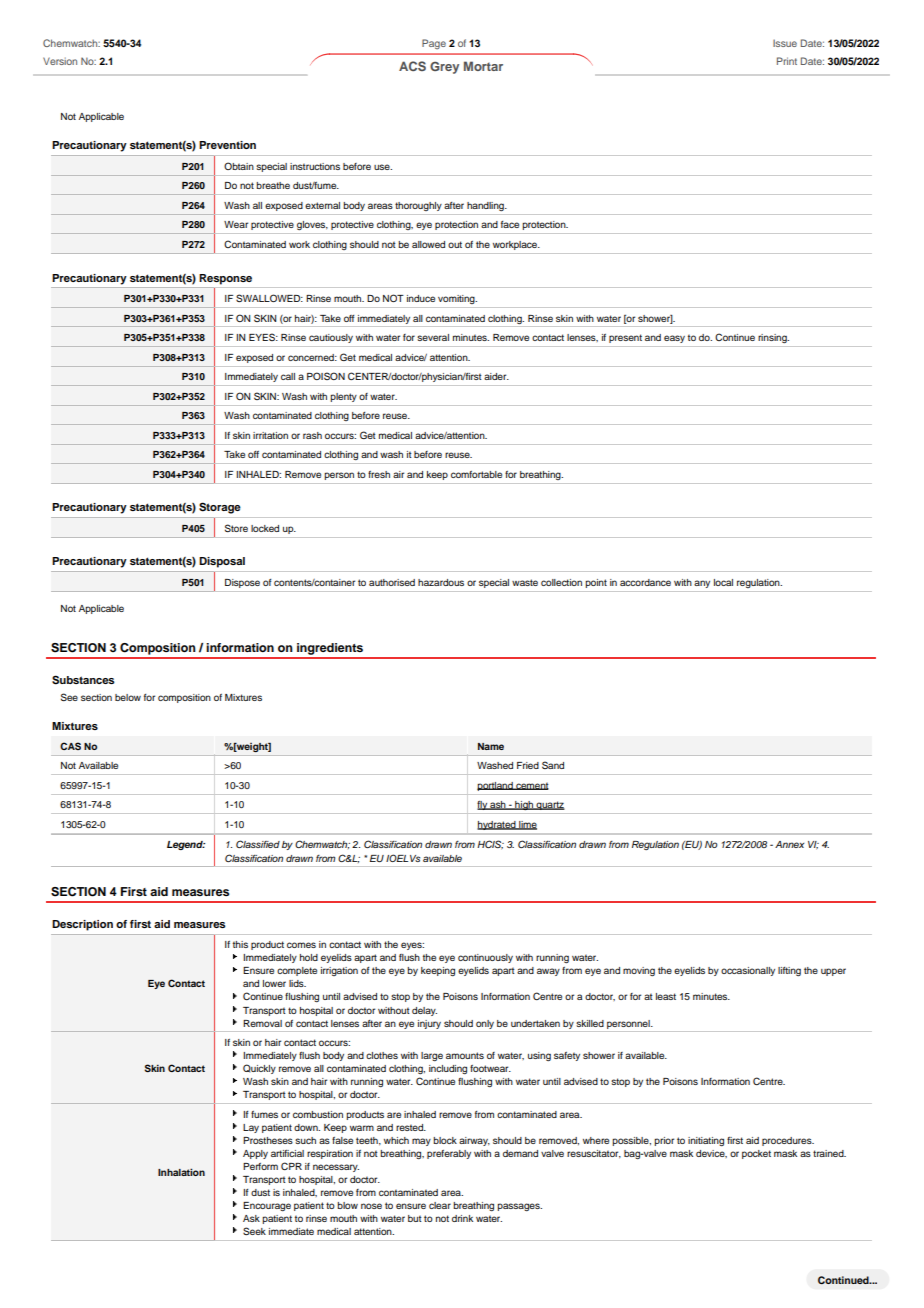 The height and width of the page is (1308, 924). What do you see at coordinates (773, 338) in the page?
I see `rinsing` at bounding box center [773, 338].
